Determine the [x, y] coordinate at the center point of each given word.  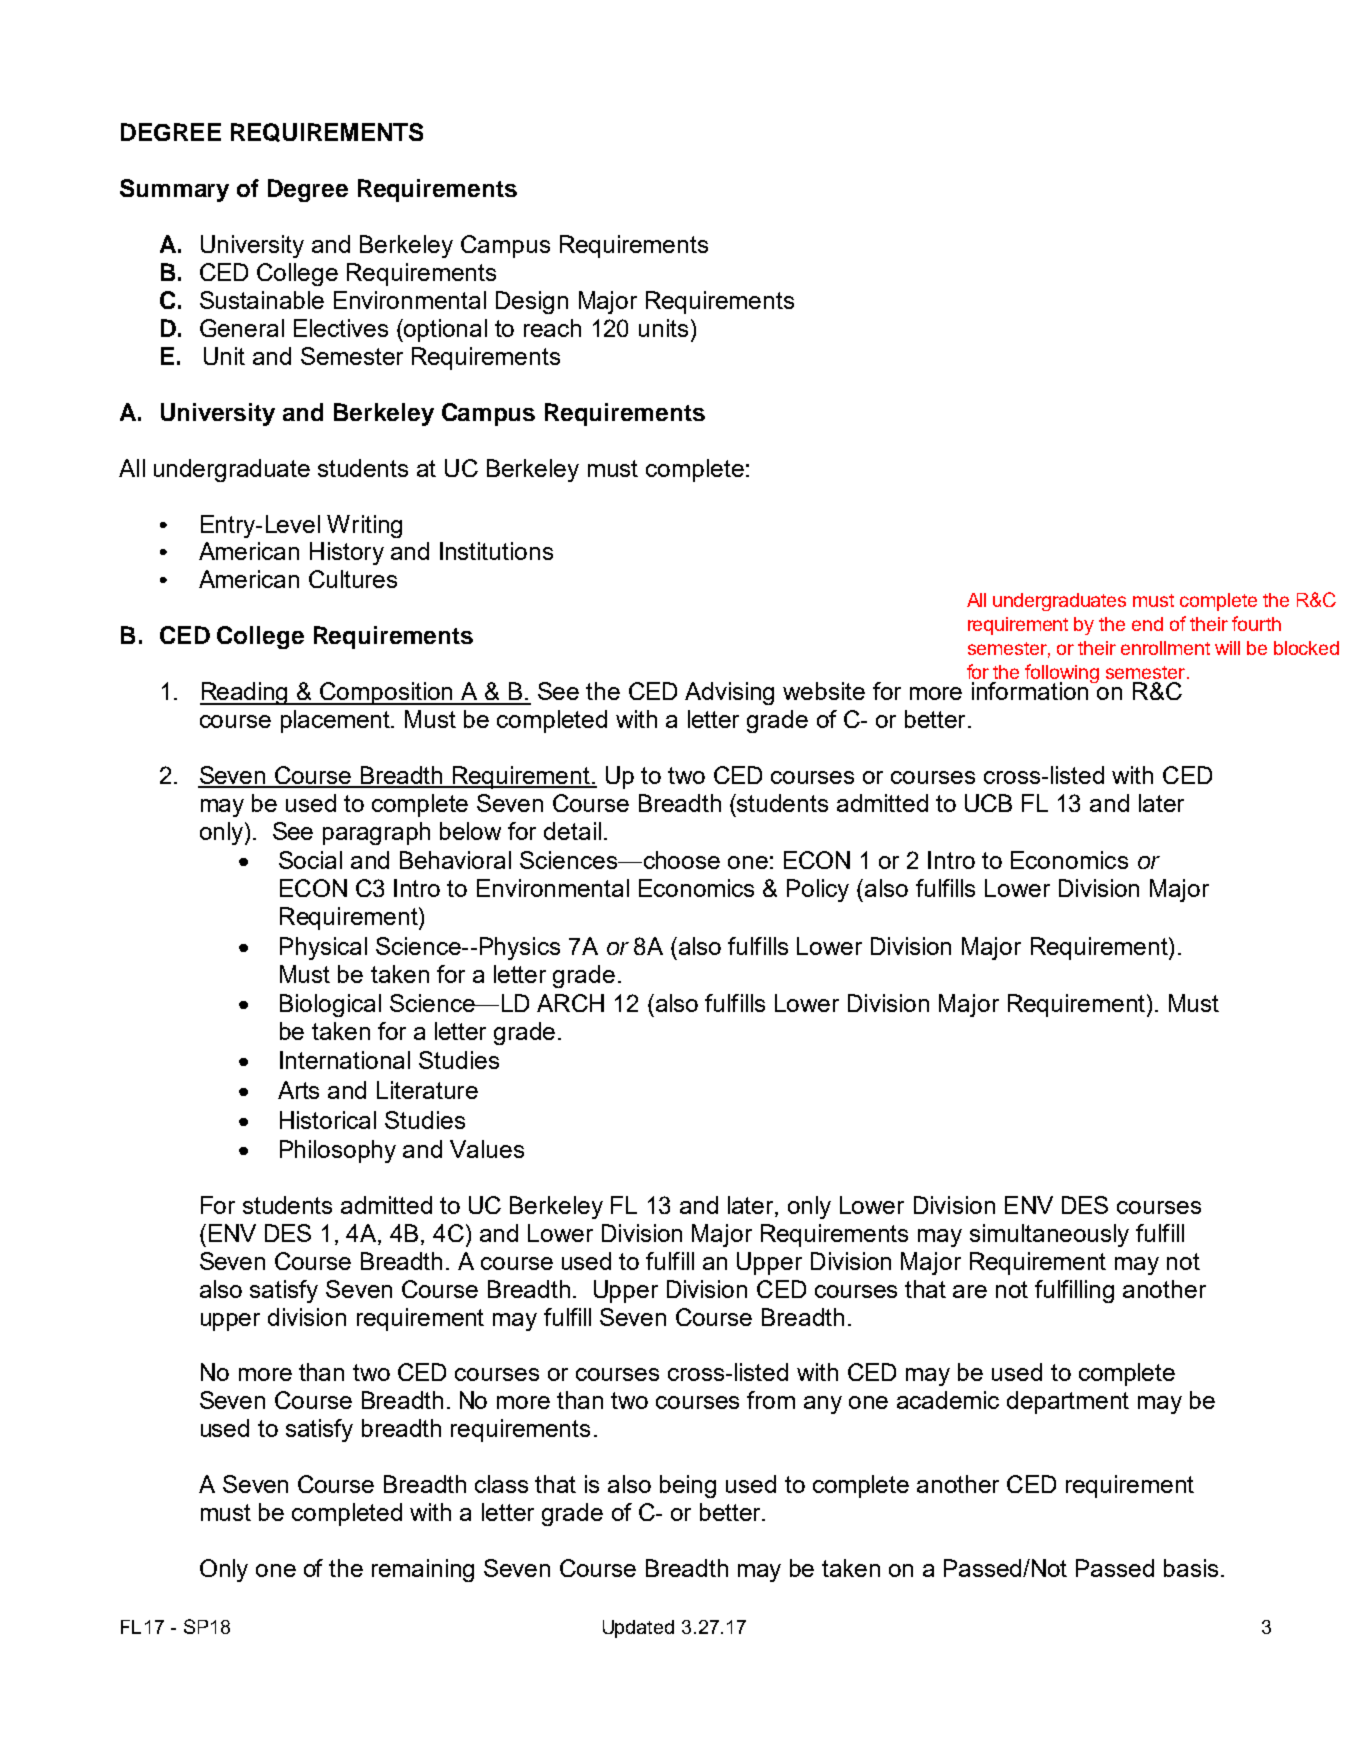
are [970, 1291]
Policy [818, 890]
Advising [729, 693]
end [1147, 624]
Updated [638, 1629]
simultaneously [1049, 1235]
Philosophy [338, 1151]
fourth [1256, 623]
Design [532, 302]
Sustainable [262, 300]
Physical [323, 948]
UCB [988, 803]
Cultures [353, 579]
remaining [423, 1570]
